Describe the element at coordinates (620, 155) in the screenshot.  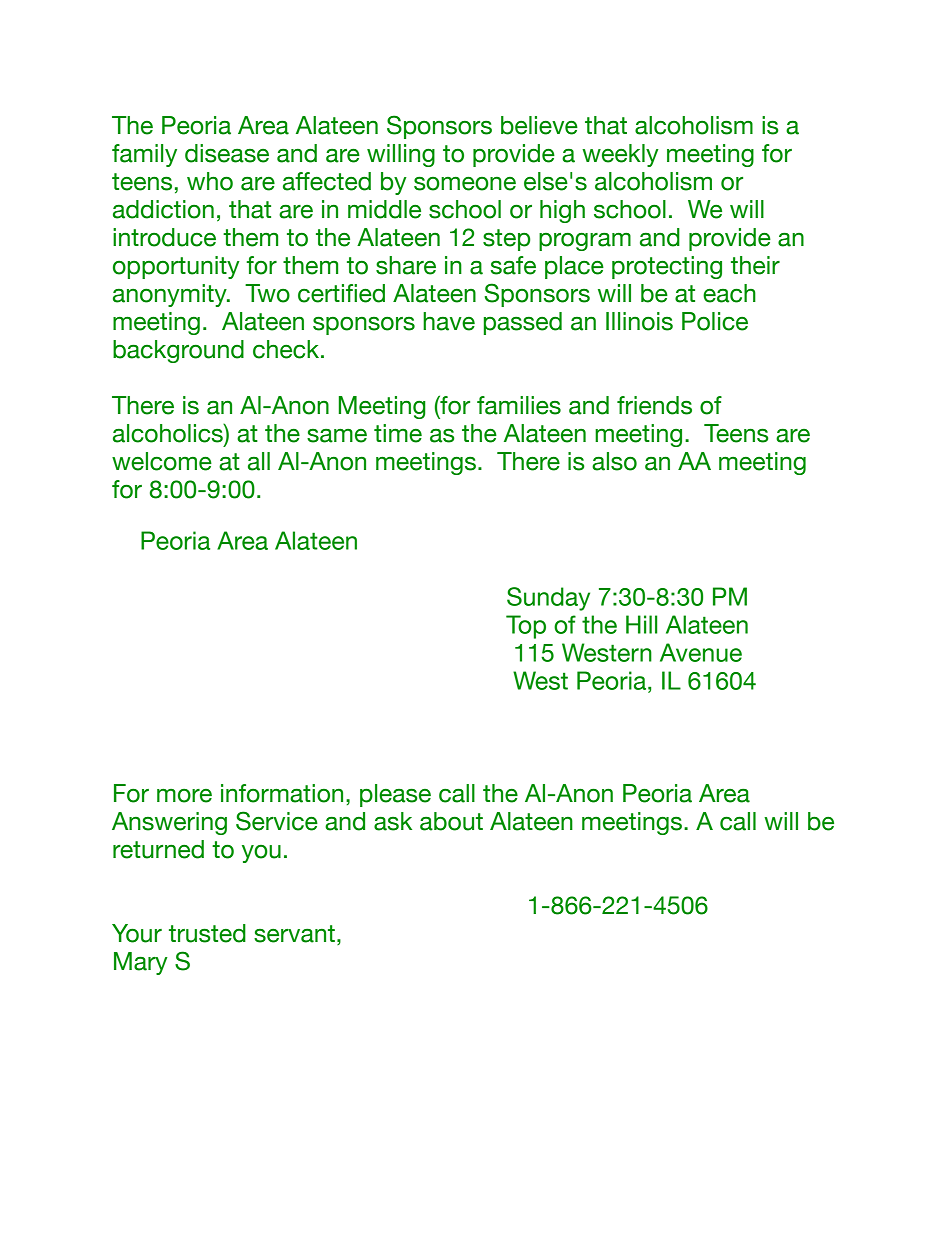
I see `weekly` at that location.
